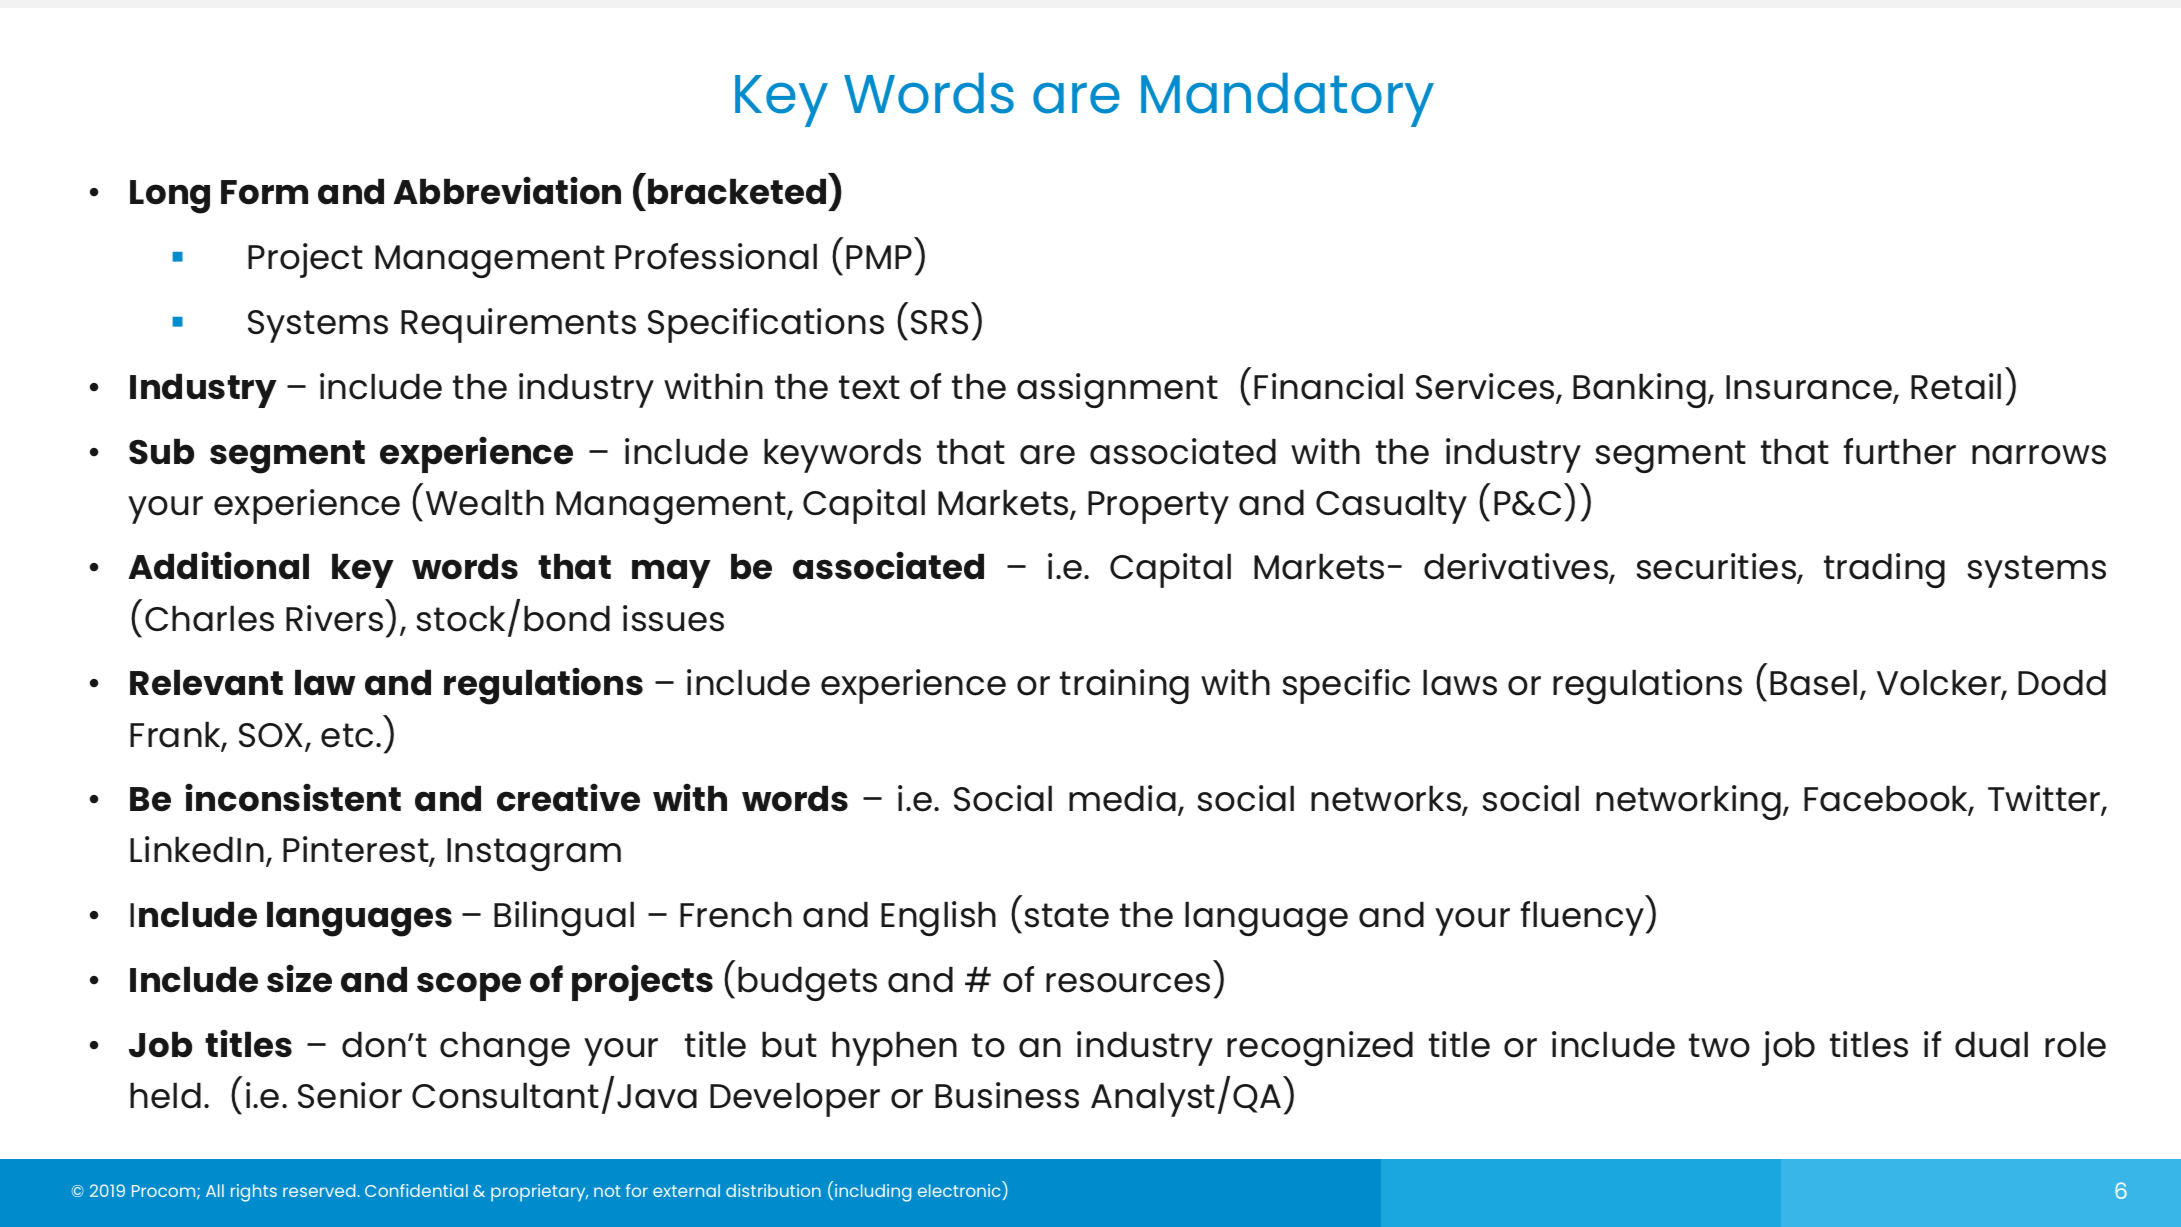 This screenshot has width=2181, height=1227. I want to click on assignment, so click(1117, 390).
